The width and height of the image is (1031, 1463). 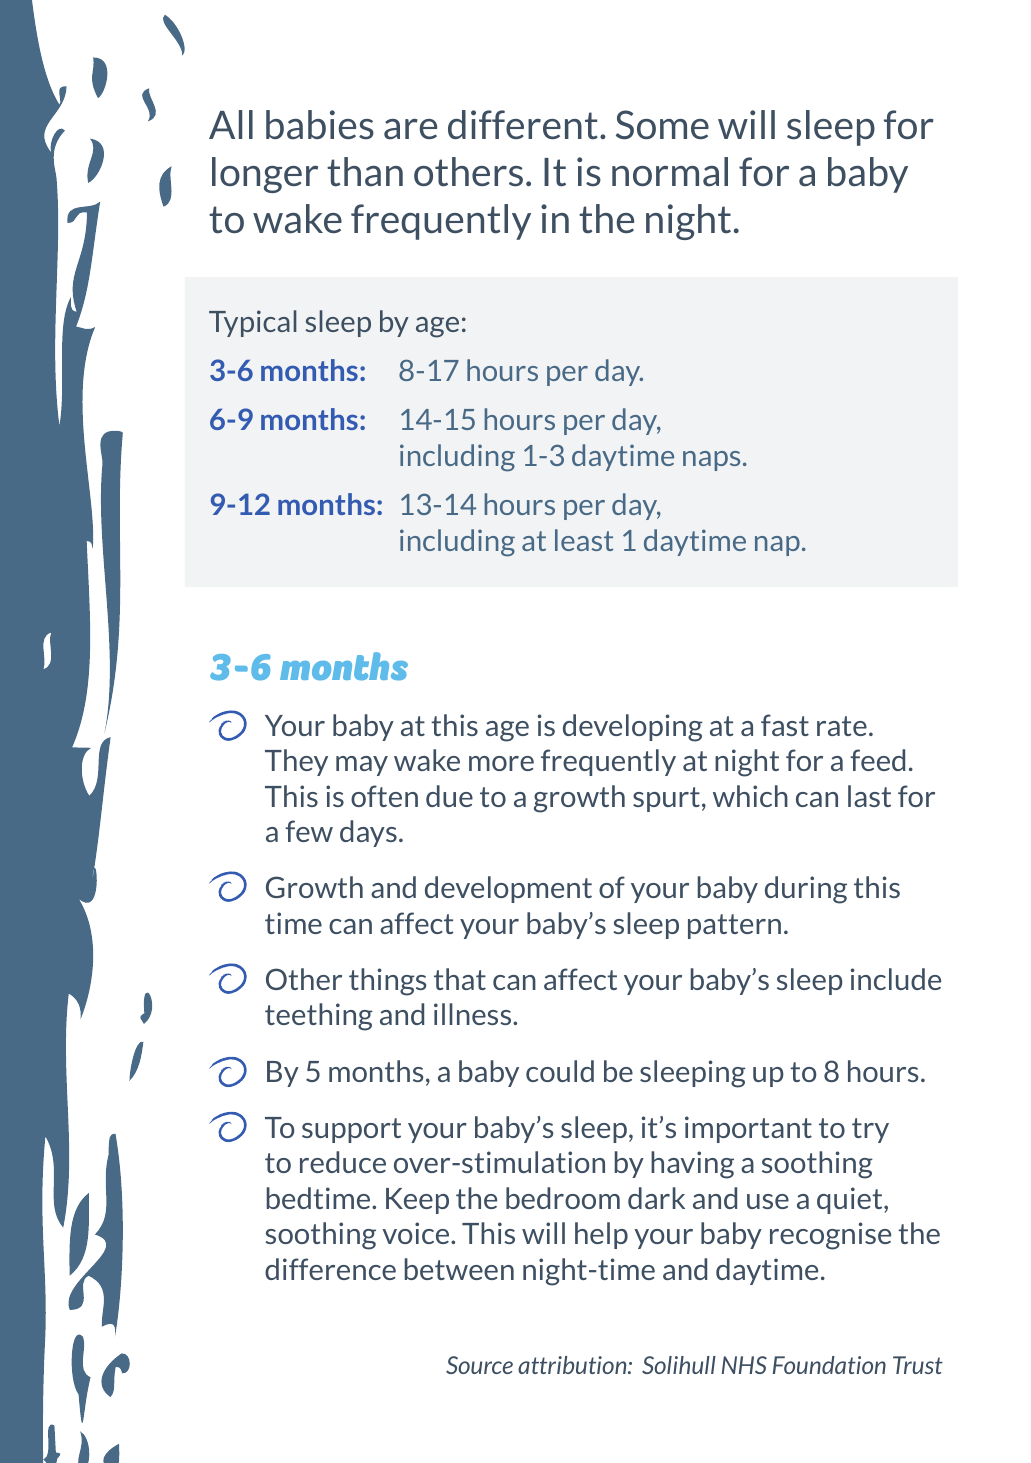 What do you see at coordinates (896, 979) in the image?
I see `include` at bounding box center [896, 979].
